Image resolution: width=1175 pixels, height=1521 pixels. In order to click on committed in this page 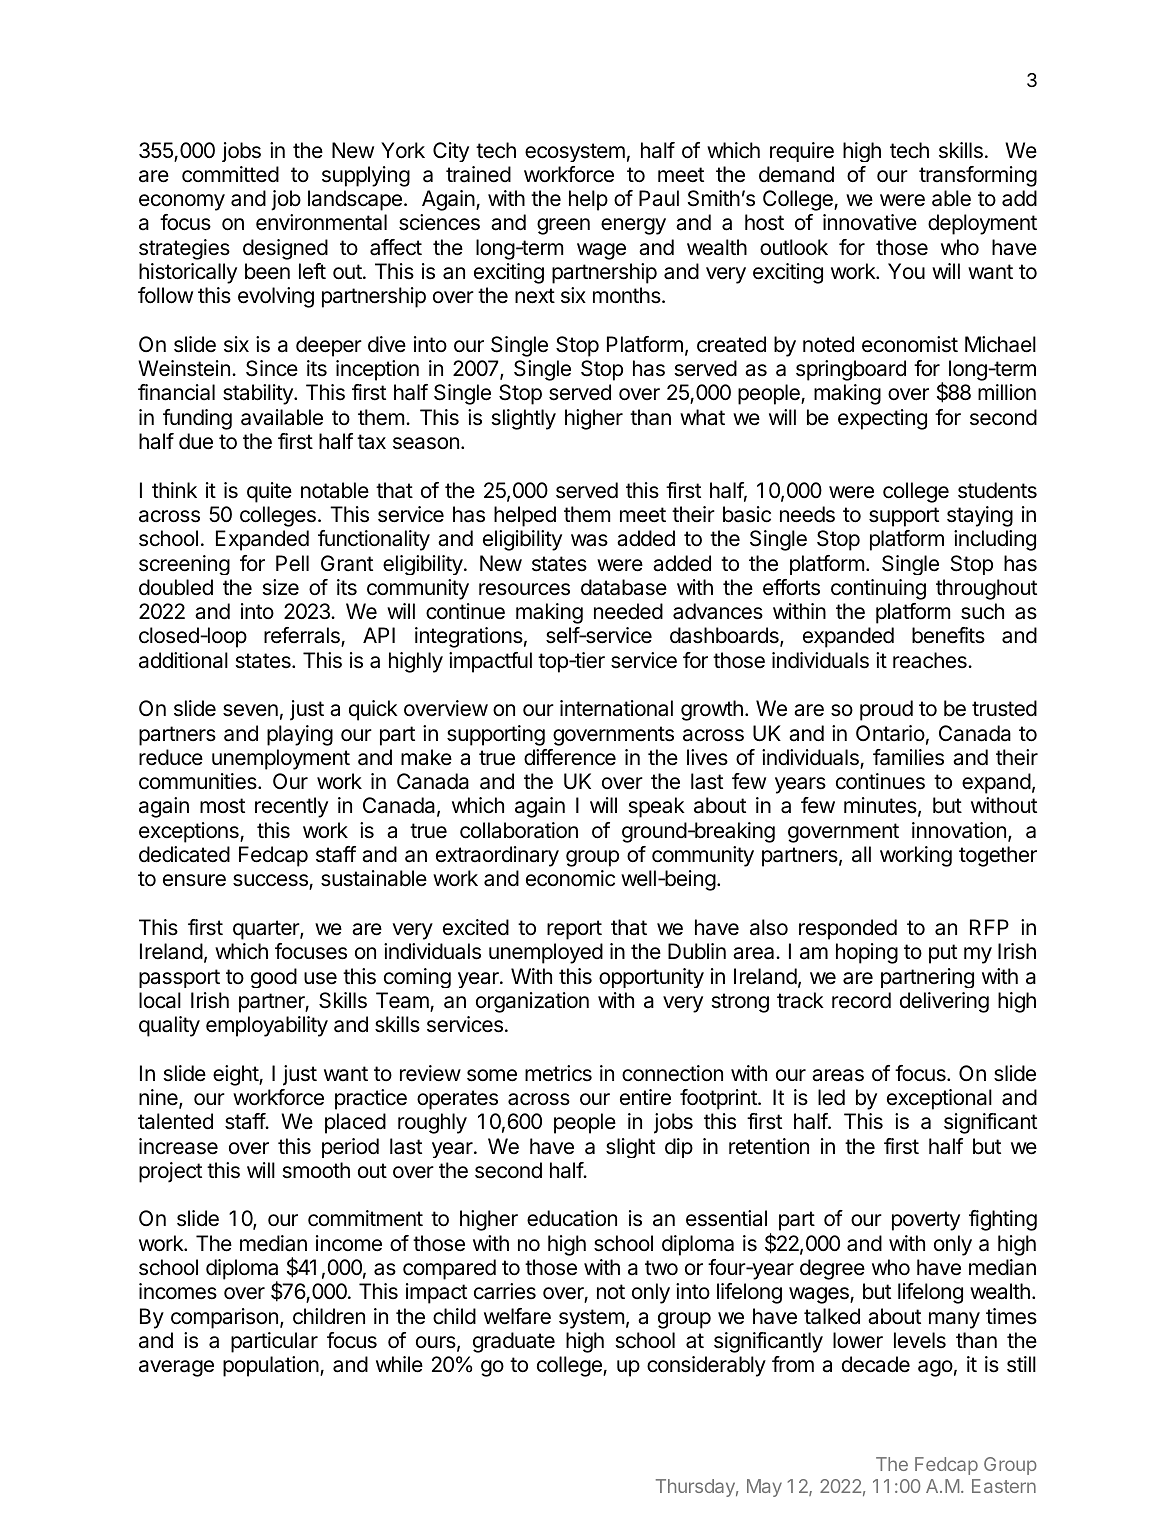, I will do `click(230, 174)`.
